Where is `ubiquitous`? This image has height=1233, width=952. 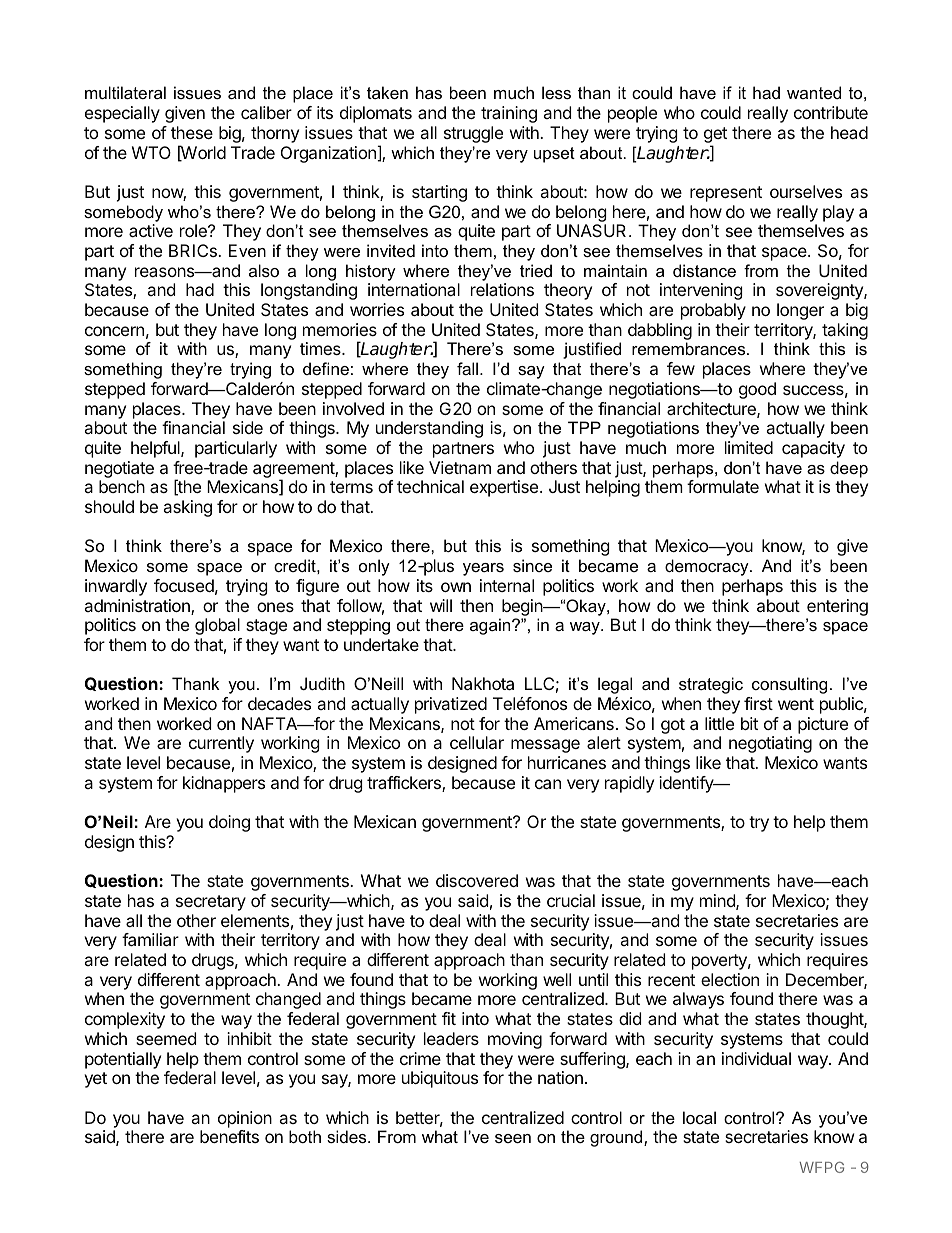 ubiquitous is located at coordinates (440, 1079).
